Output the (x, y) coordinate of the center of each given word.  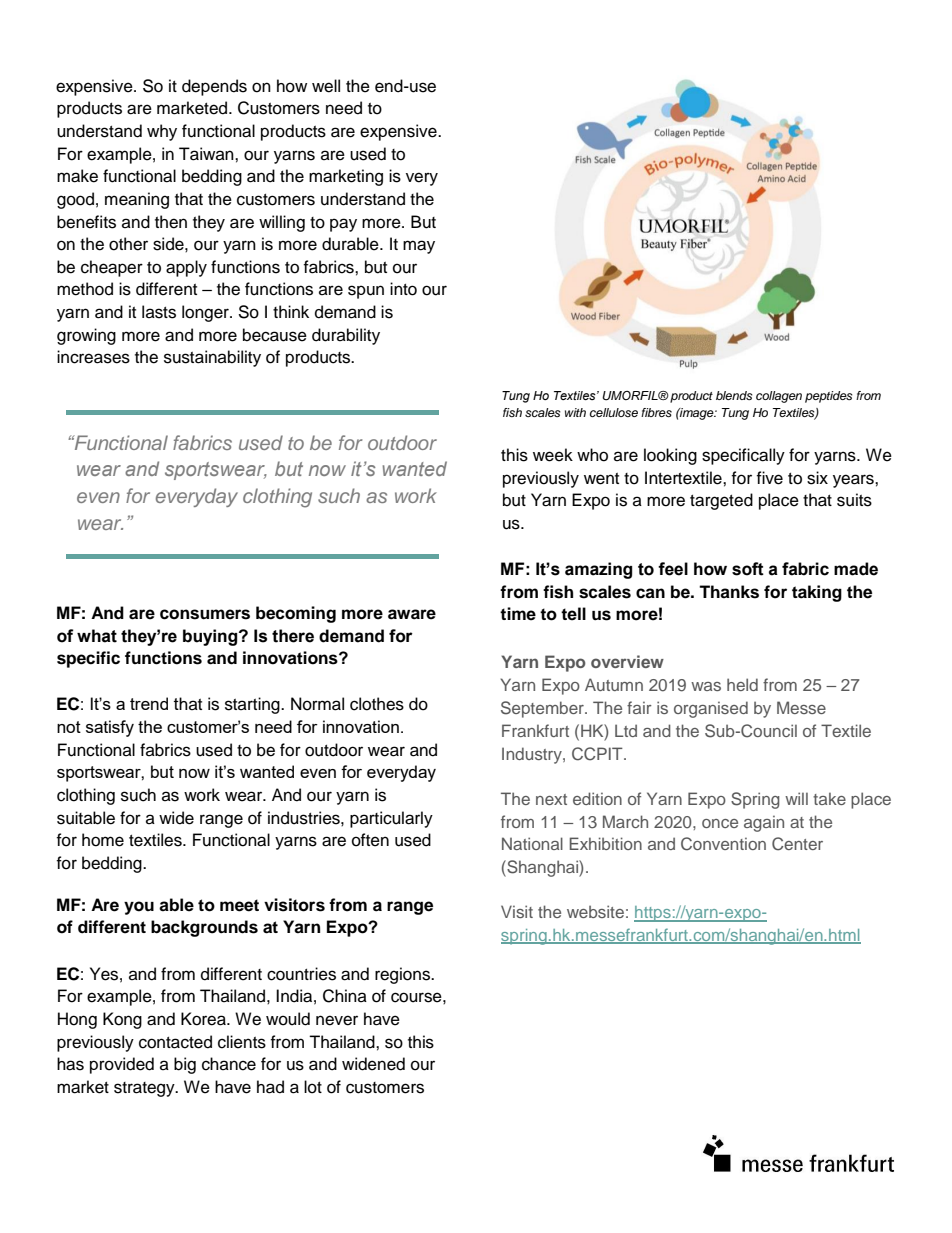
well (326, 86)
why (162, 132)
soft (748, 569)
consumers (205, 614)
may (419, 247)
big (185, 1065)
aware (412, 614)
